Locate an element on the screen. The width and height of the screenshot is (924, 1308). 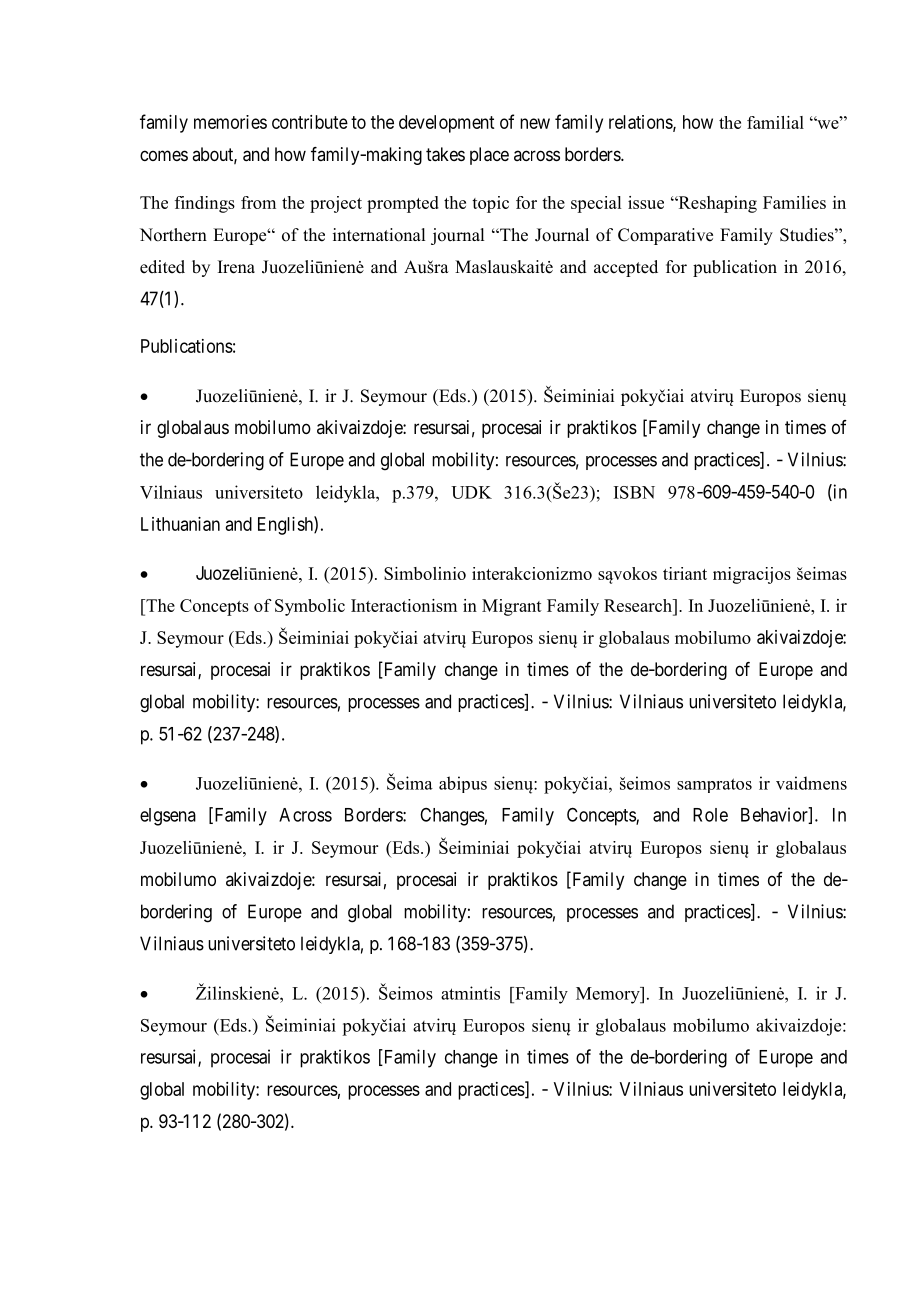
Memory is located at coordinates (609, 995).
